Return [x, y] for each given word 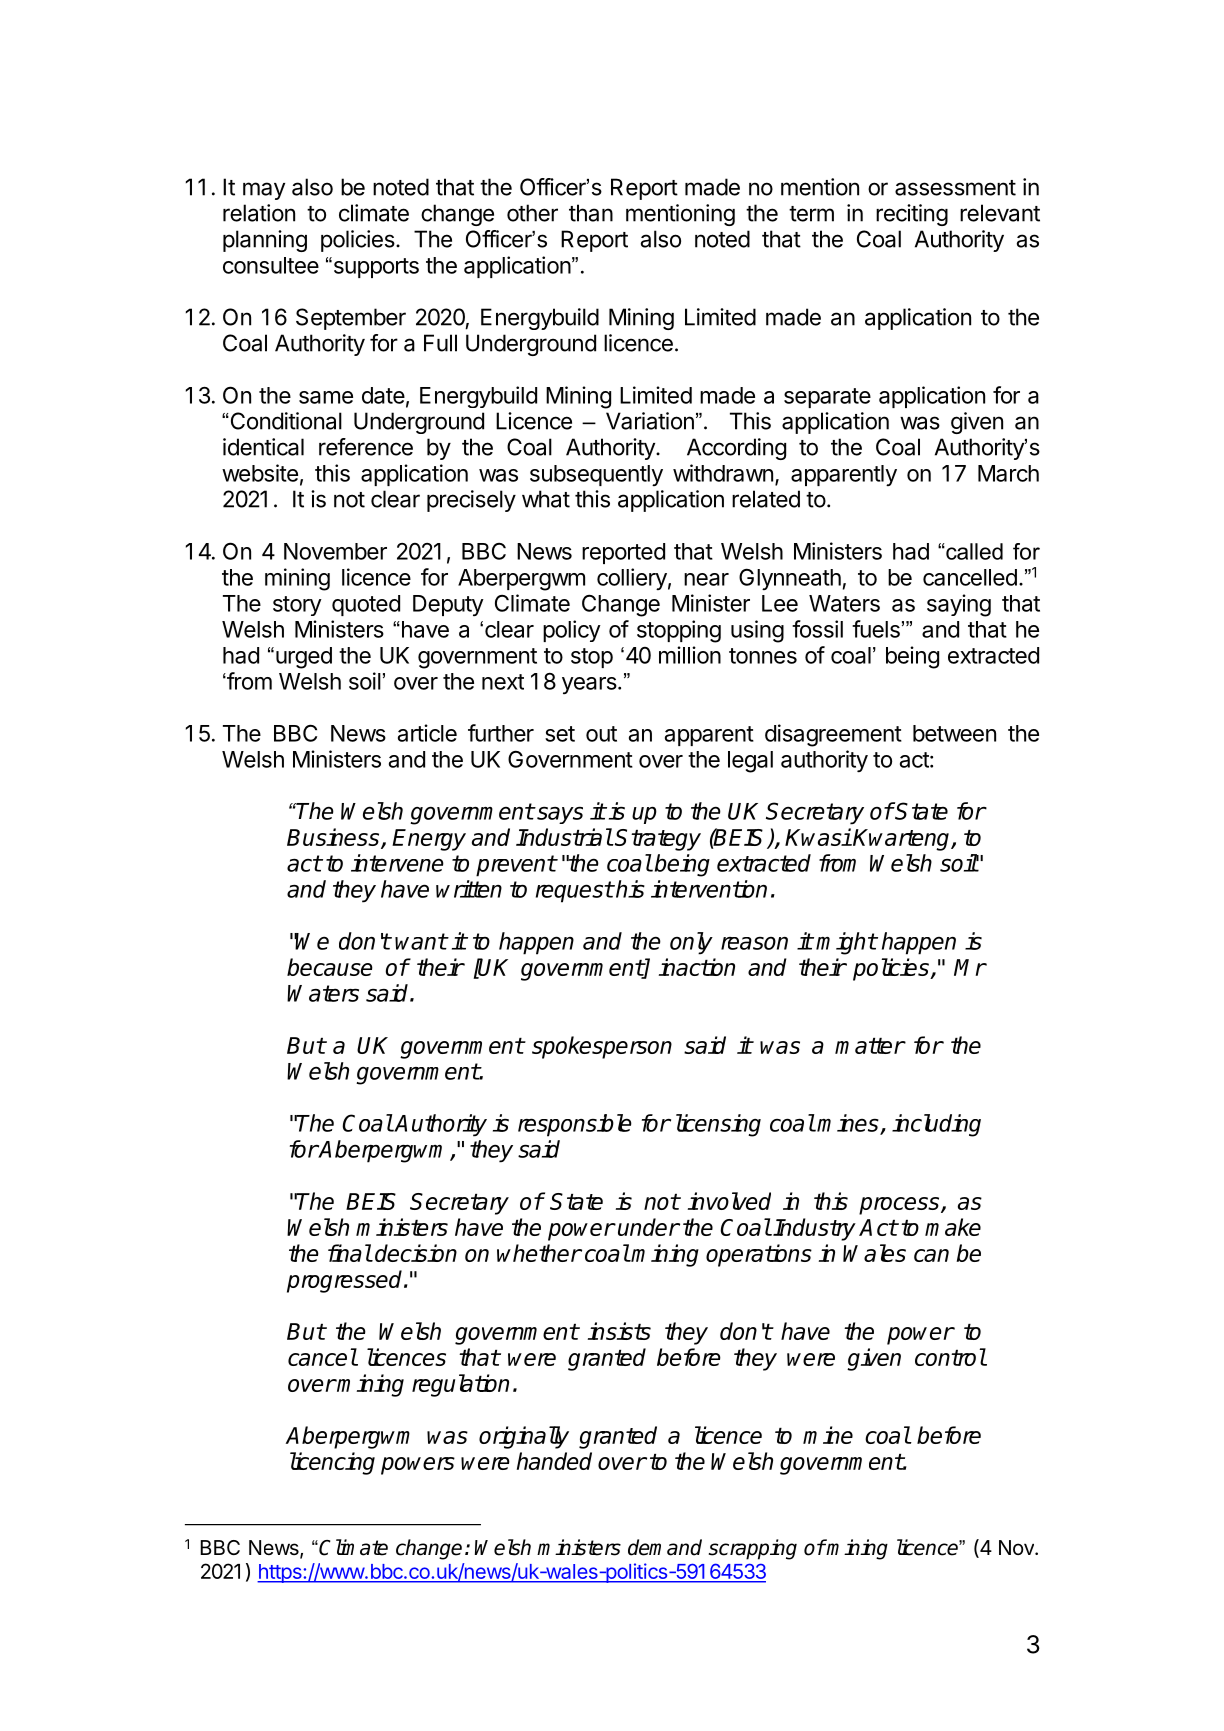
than [591, 213]
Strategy [658, 840]
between [954, 733]
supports [375, 267]
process [900, 1206]
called [973, 551]
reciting [912, 215]
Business [334, 838]
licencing [332, 1463]
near [706, 579]
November [335, 551]
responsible [575, 1125]
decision [416, 1253]
